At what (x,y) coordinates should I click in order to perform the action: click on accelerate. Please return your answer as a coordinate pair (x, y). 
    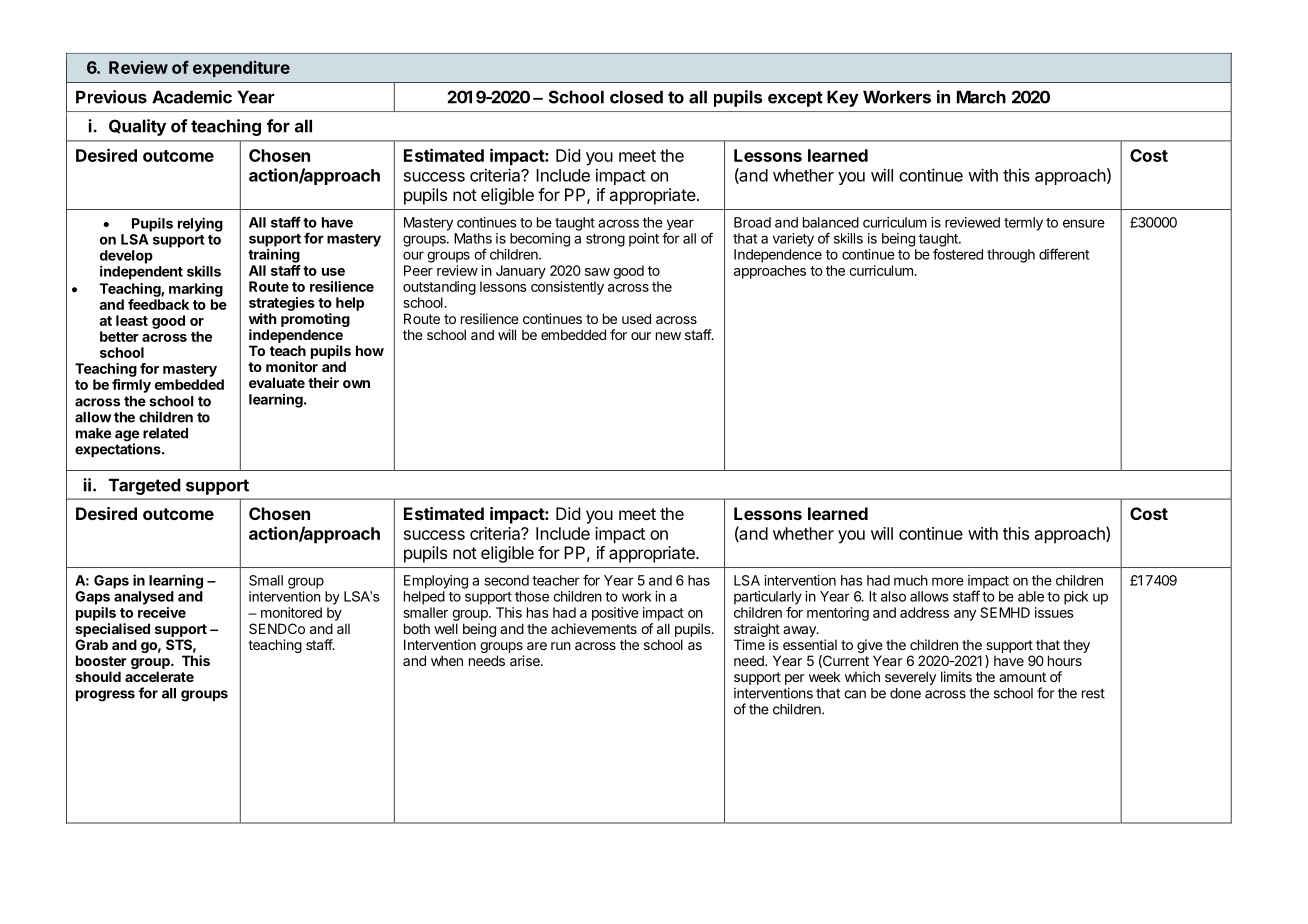
    Looking at the image, I should click on (159, 676).
